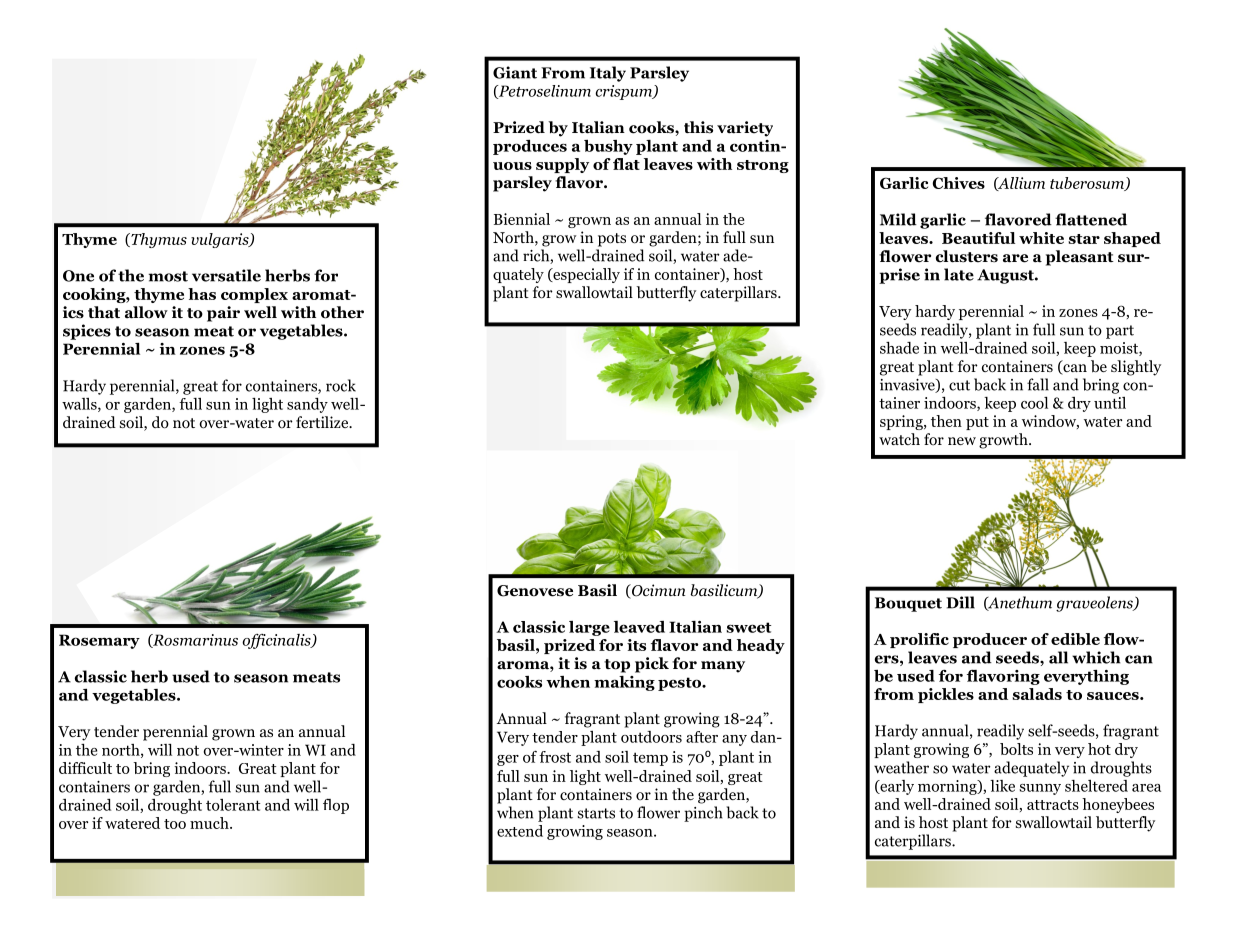 Image resolution: width=1233 pixels, height=952 pixels. I want to click on Italy, so click(608, 74).
